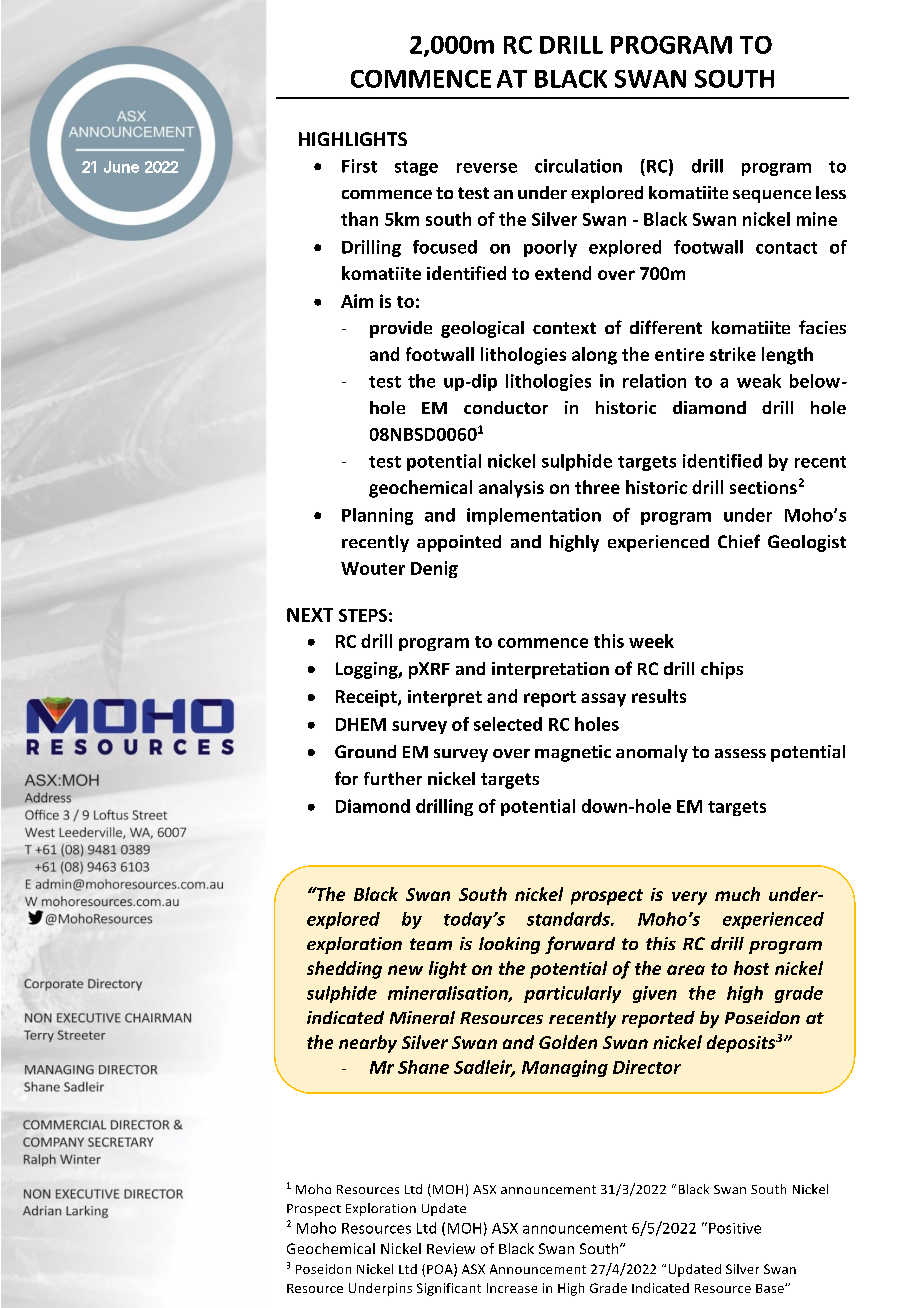 The image size is (924, 1308). I want to click on Review, so click(451, 1248).
